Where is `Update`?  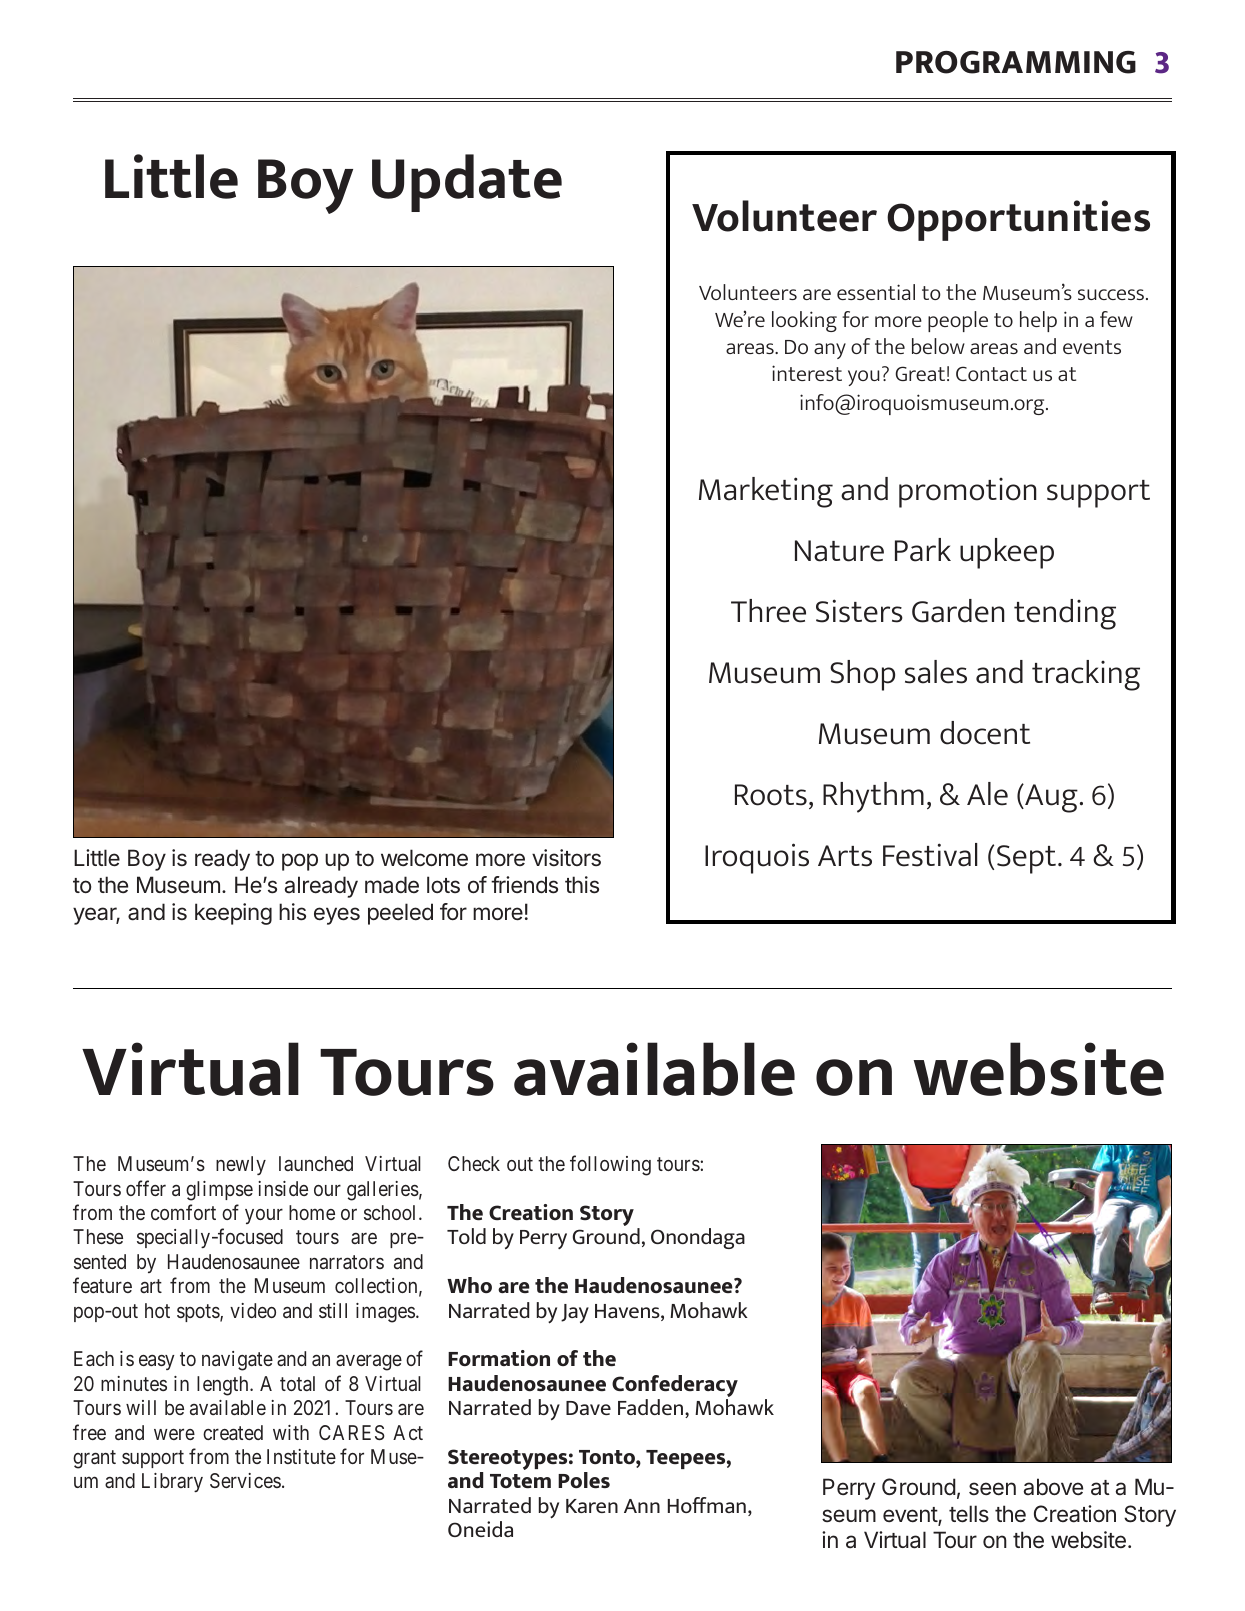
Update is located at coordinates (467, 183).
